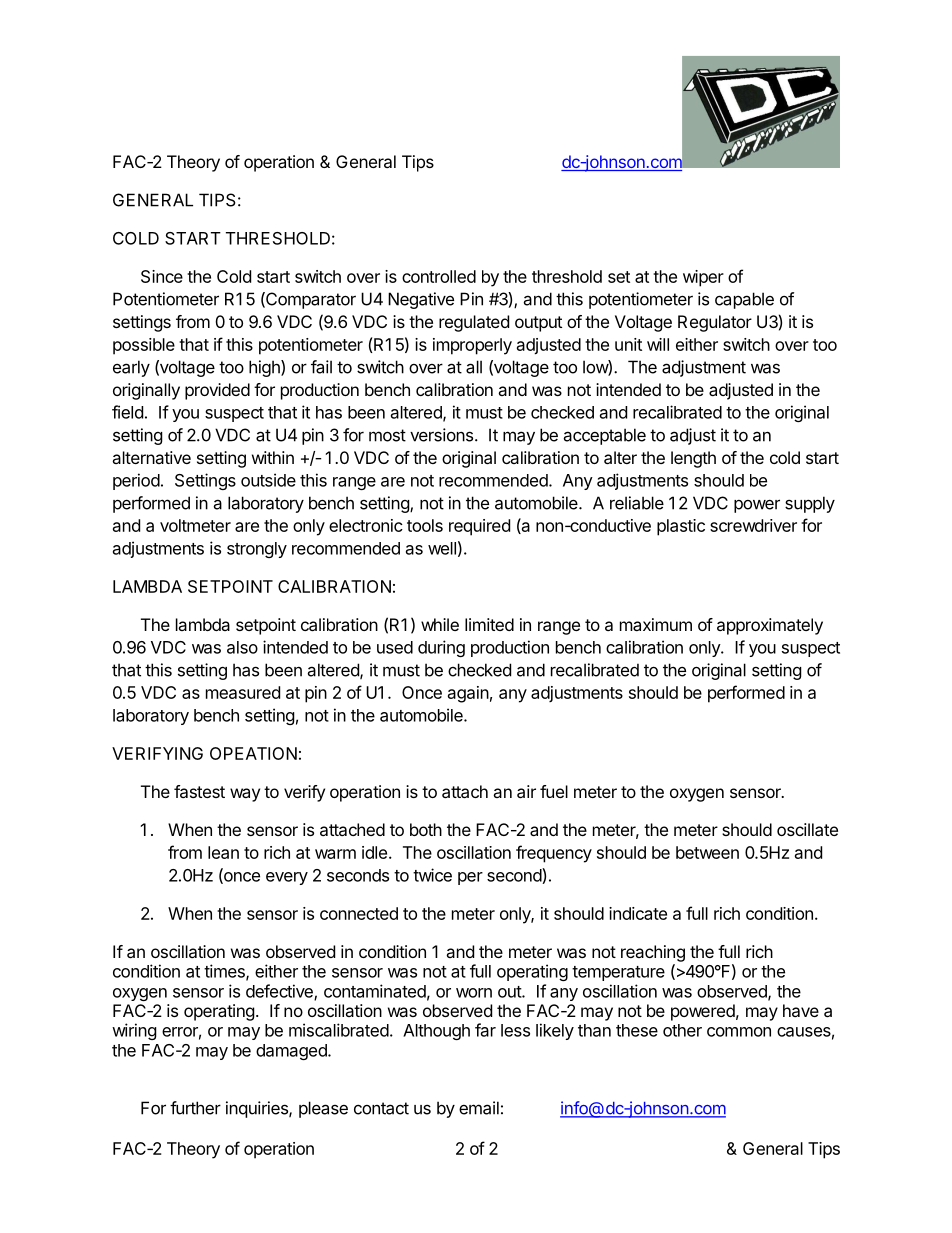  What do you see at coordinates (257, 550) in the screenshot?
I see `strongly` at bounding box center [257, 550].
